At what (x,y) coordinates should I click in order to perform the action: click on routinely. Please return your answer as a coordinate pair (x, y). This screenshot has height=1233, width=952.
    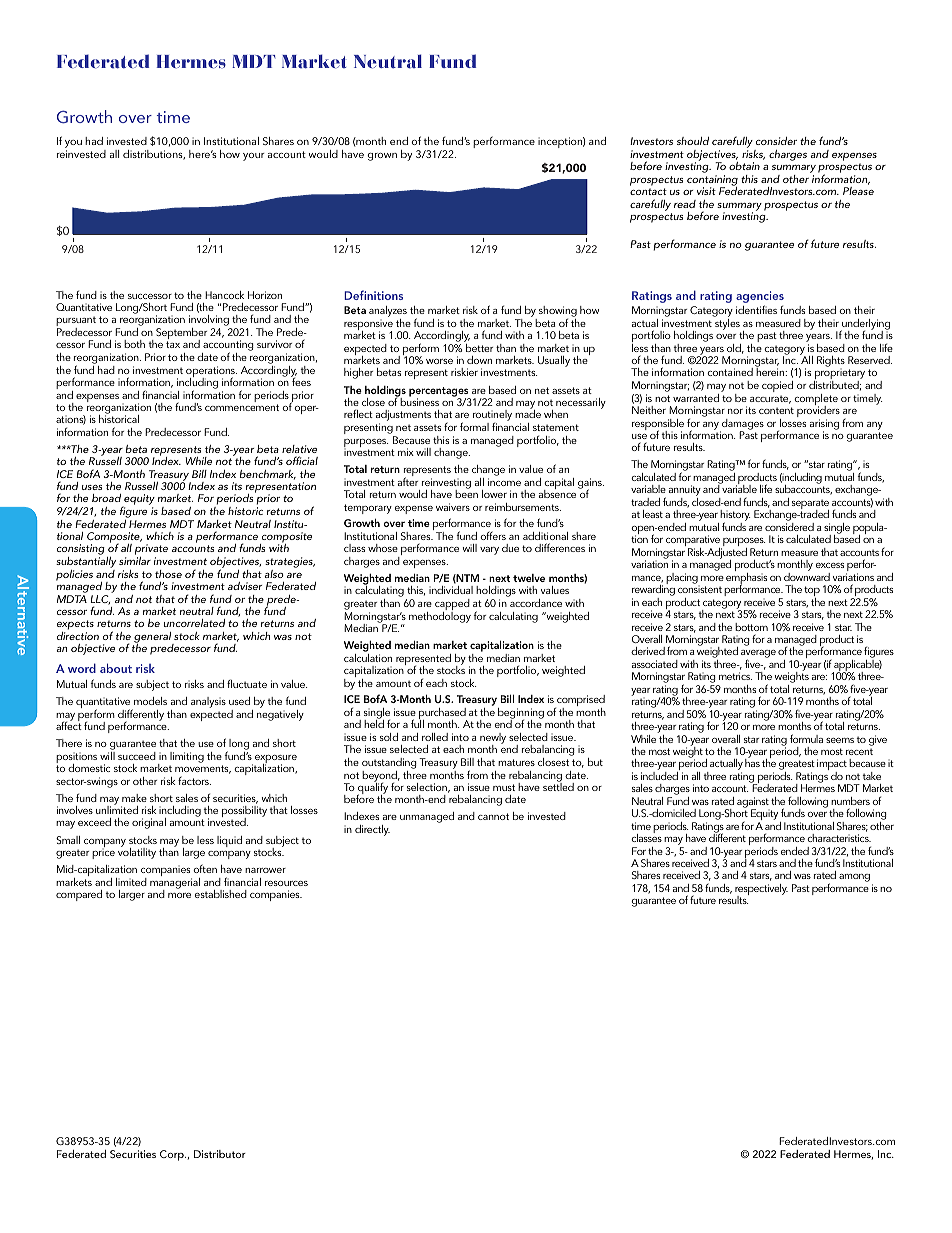
    Looking at the image, I should click on (492, 417).
